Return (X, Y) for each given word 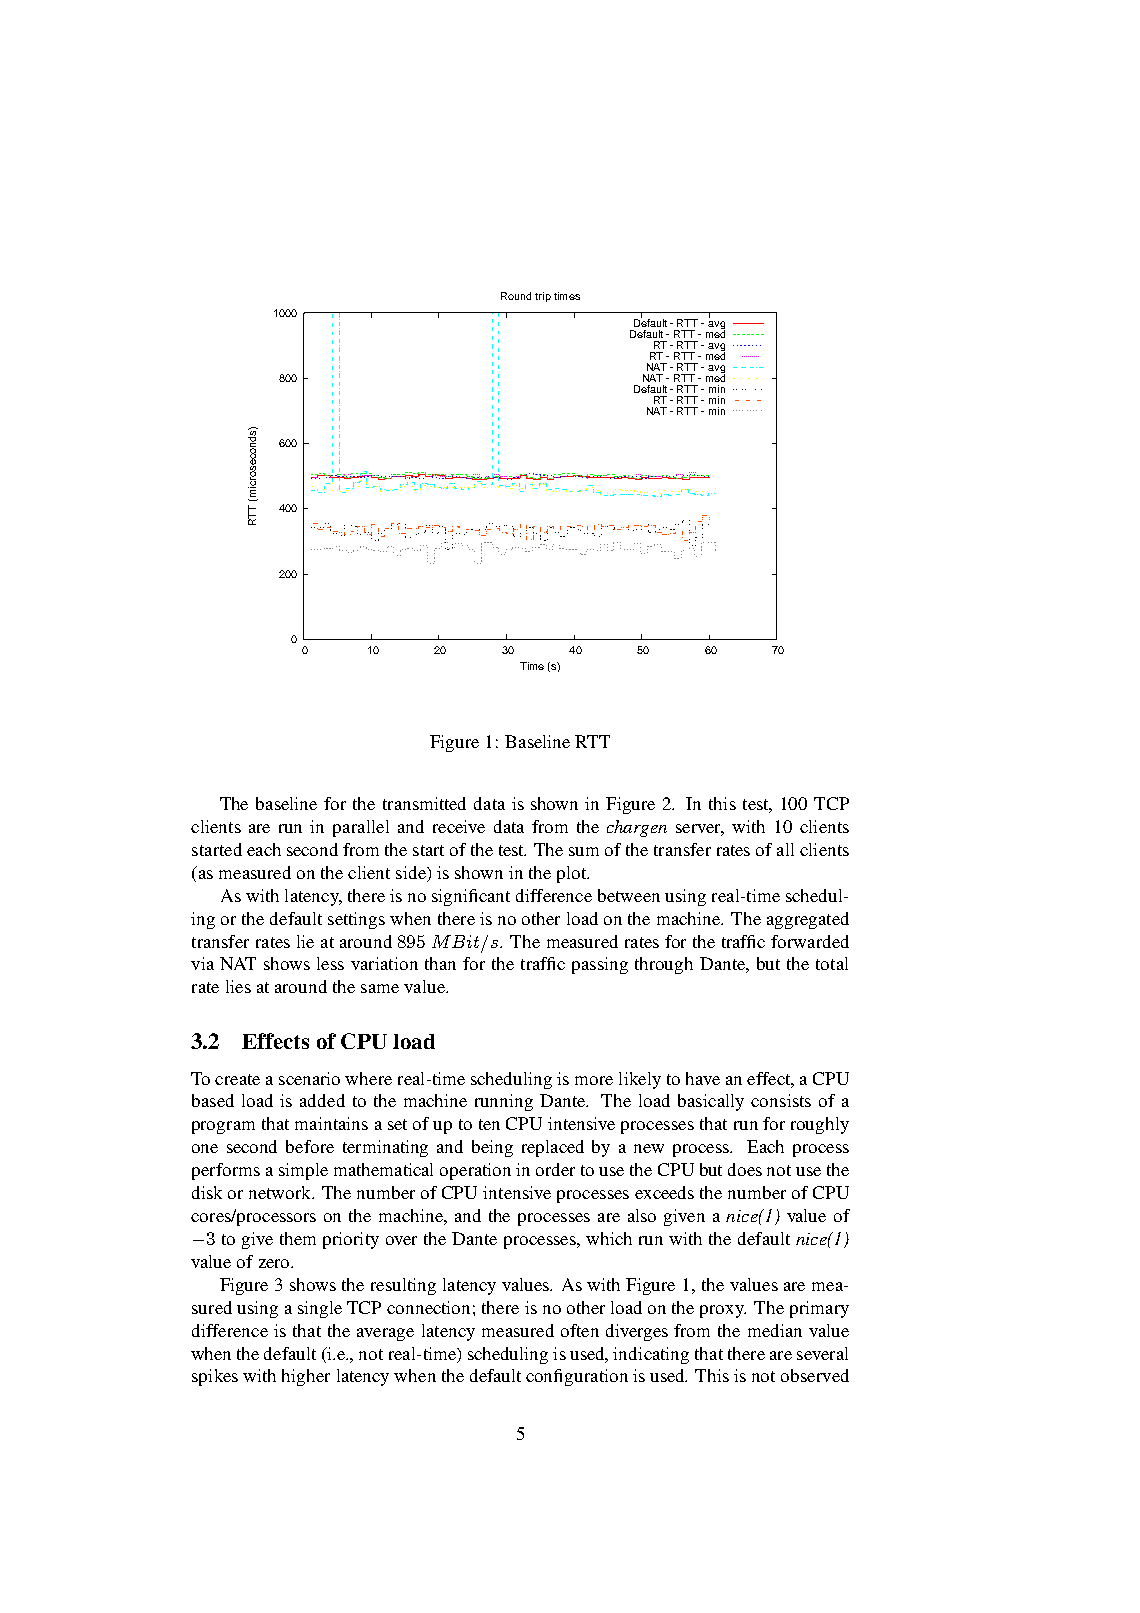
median (775, 1330)
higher (306, 1377)
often (580, 1330)
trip (543, 297)
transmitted (424, 803)
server (700, 830)
